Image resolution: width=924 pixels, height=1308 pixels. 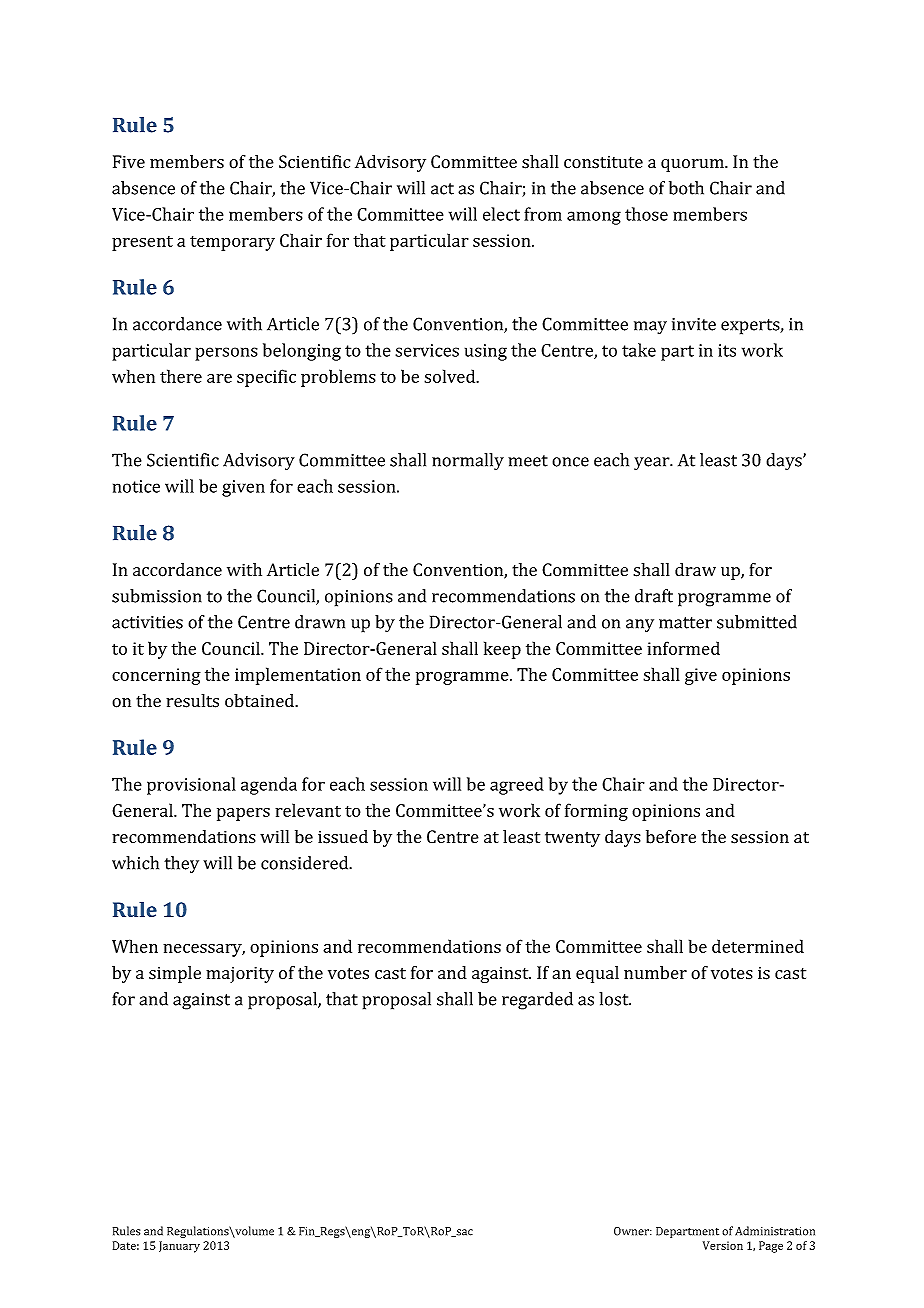 I want to click on Version, so click(x=723, y=1245).
